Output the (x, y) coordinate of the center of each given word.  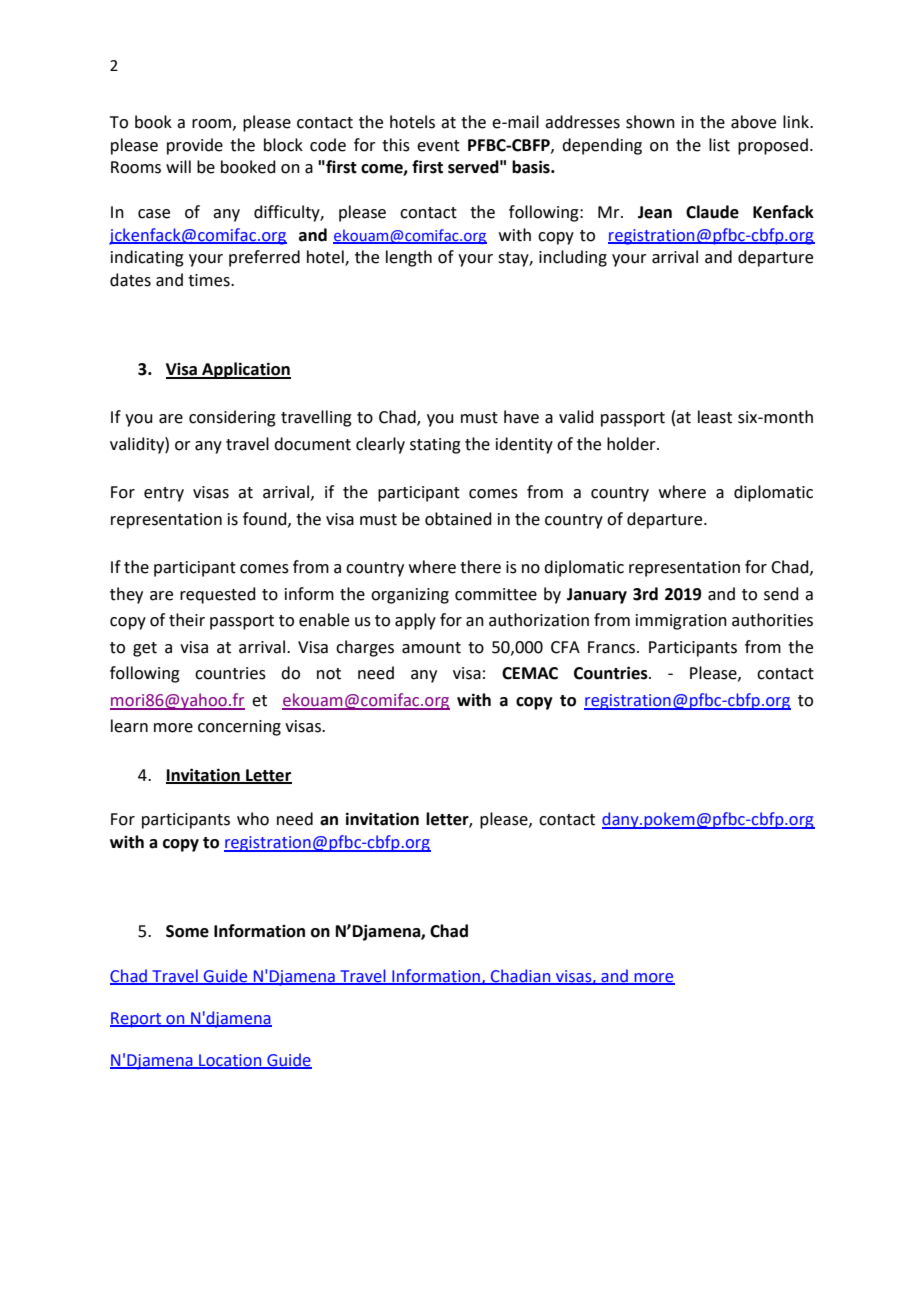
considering (232, 418)
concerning (239, 728)
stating (435, 446)
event (438, 146)
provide (195, 146)
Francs (613, 647)
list (719, 145)
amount (431, 648)
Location (230, 1061)
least (715, 417)
